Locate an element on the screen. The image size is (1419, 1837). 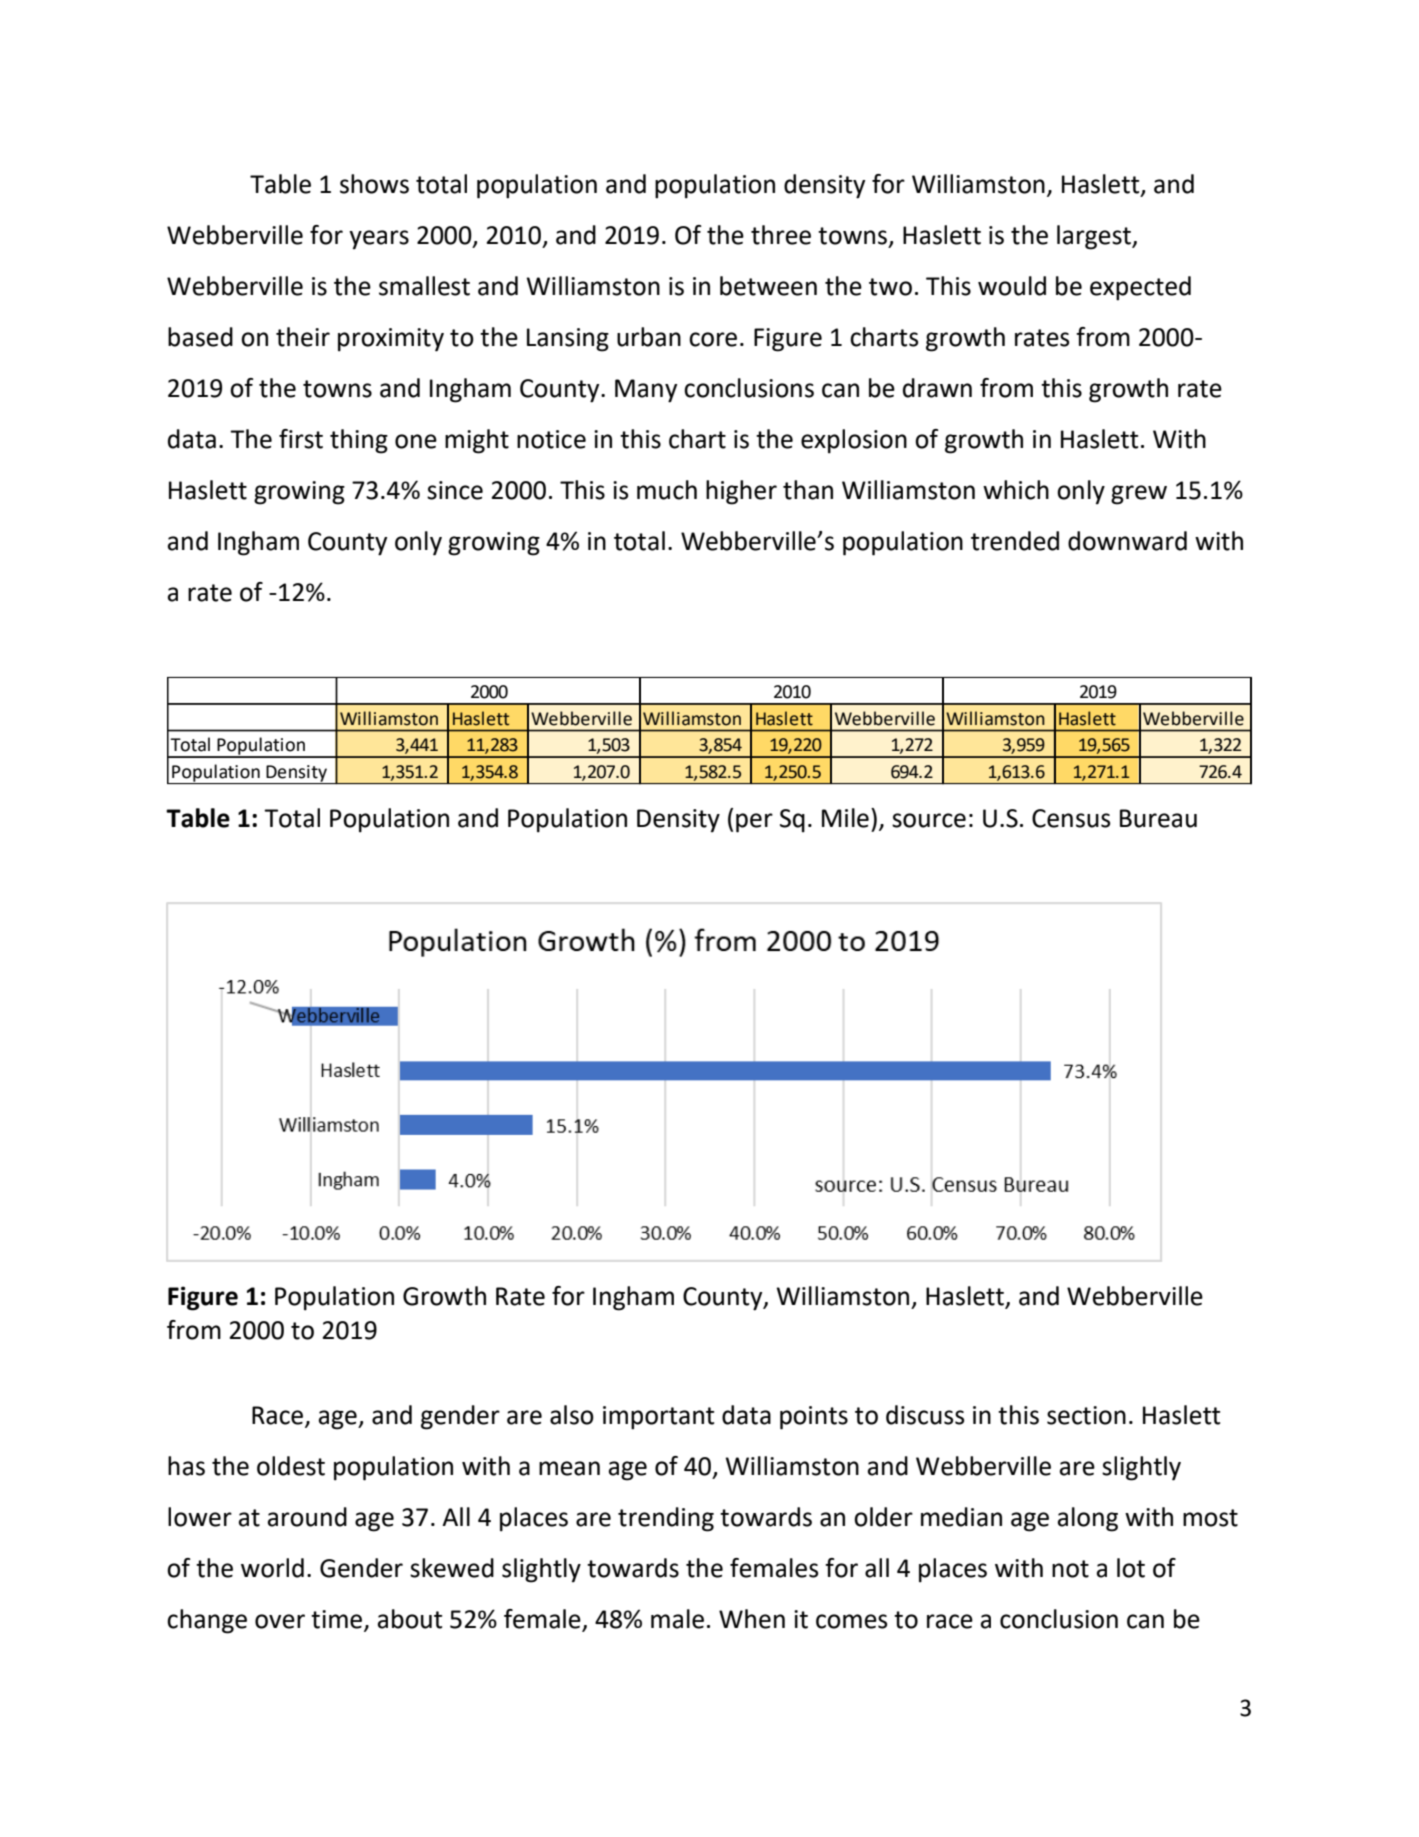
largest is located at coordinates (1095, 237).
